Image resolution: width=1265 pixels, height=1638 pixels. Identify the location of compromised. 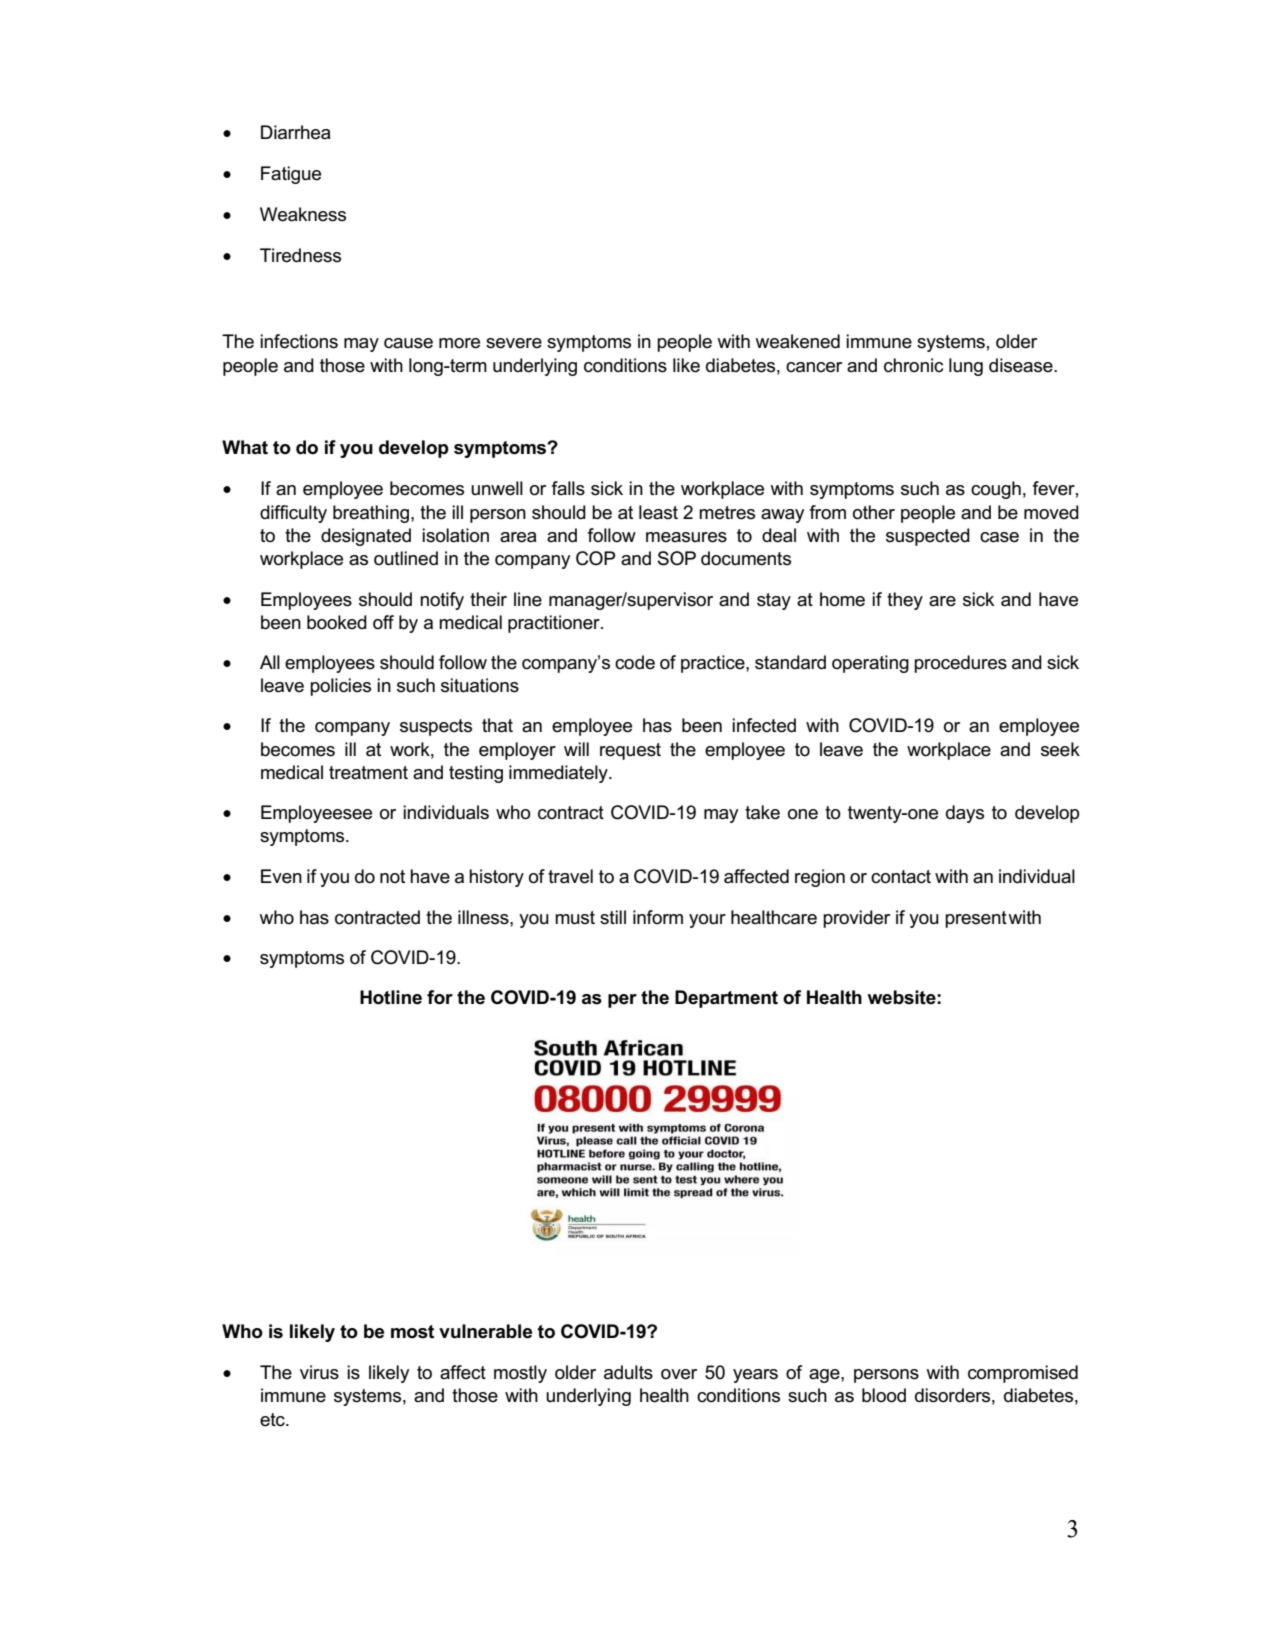
(1023, 1374).
